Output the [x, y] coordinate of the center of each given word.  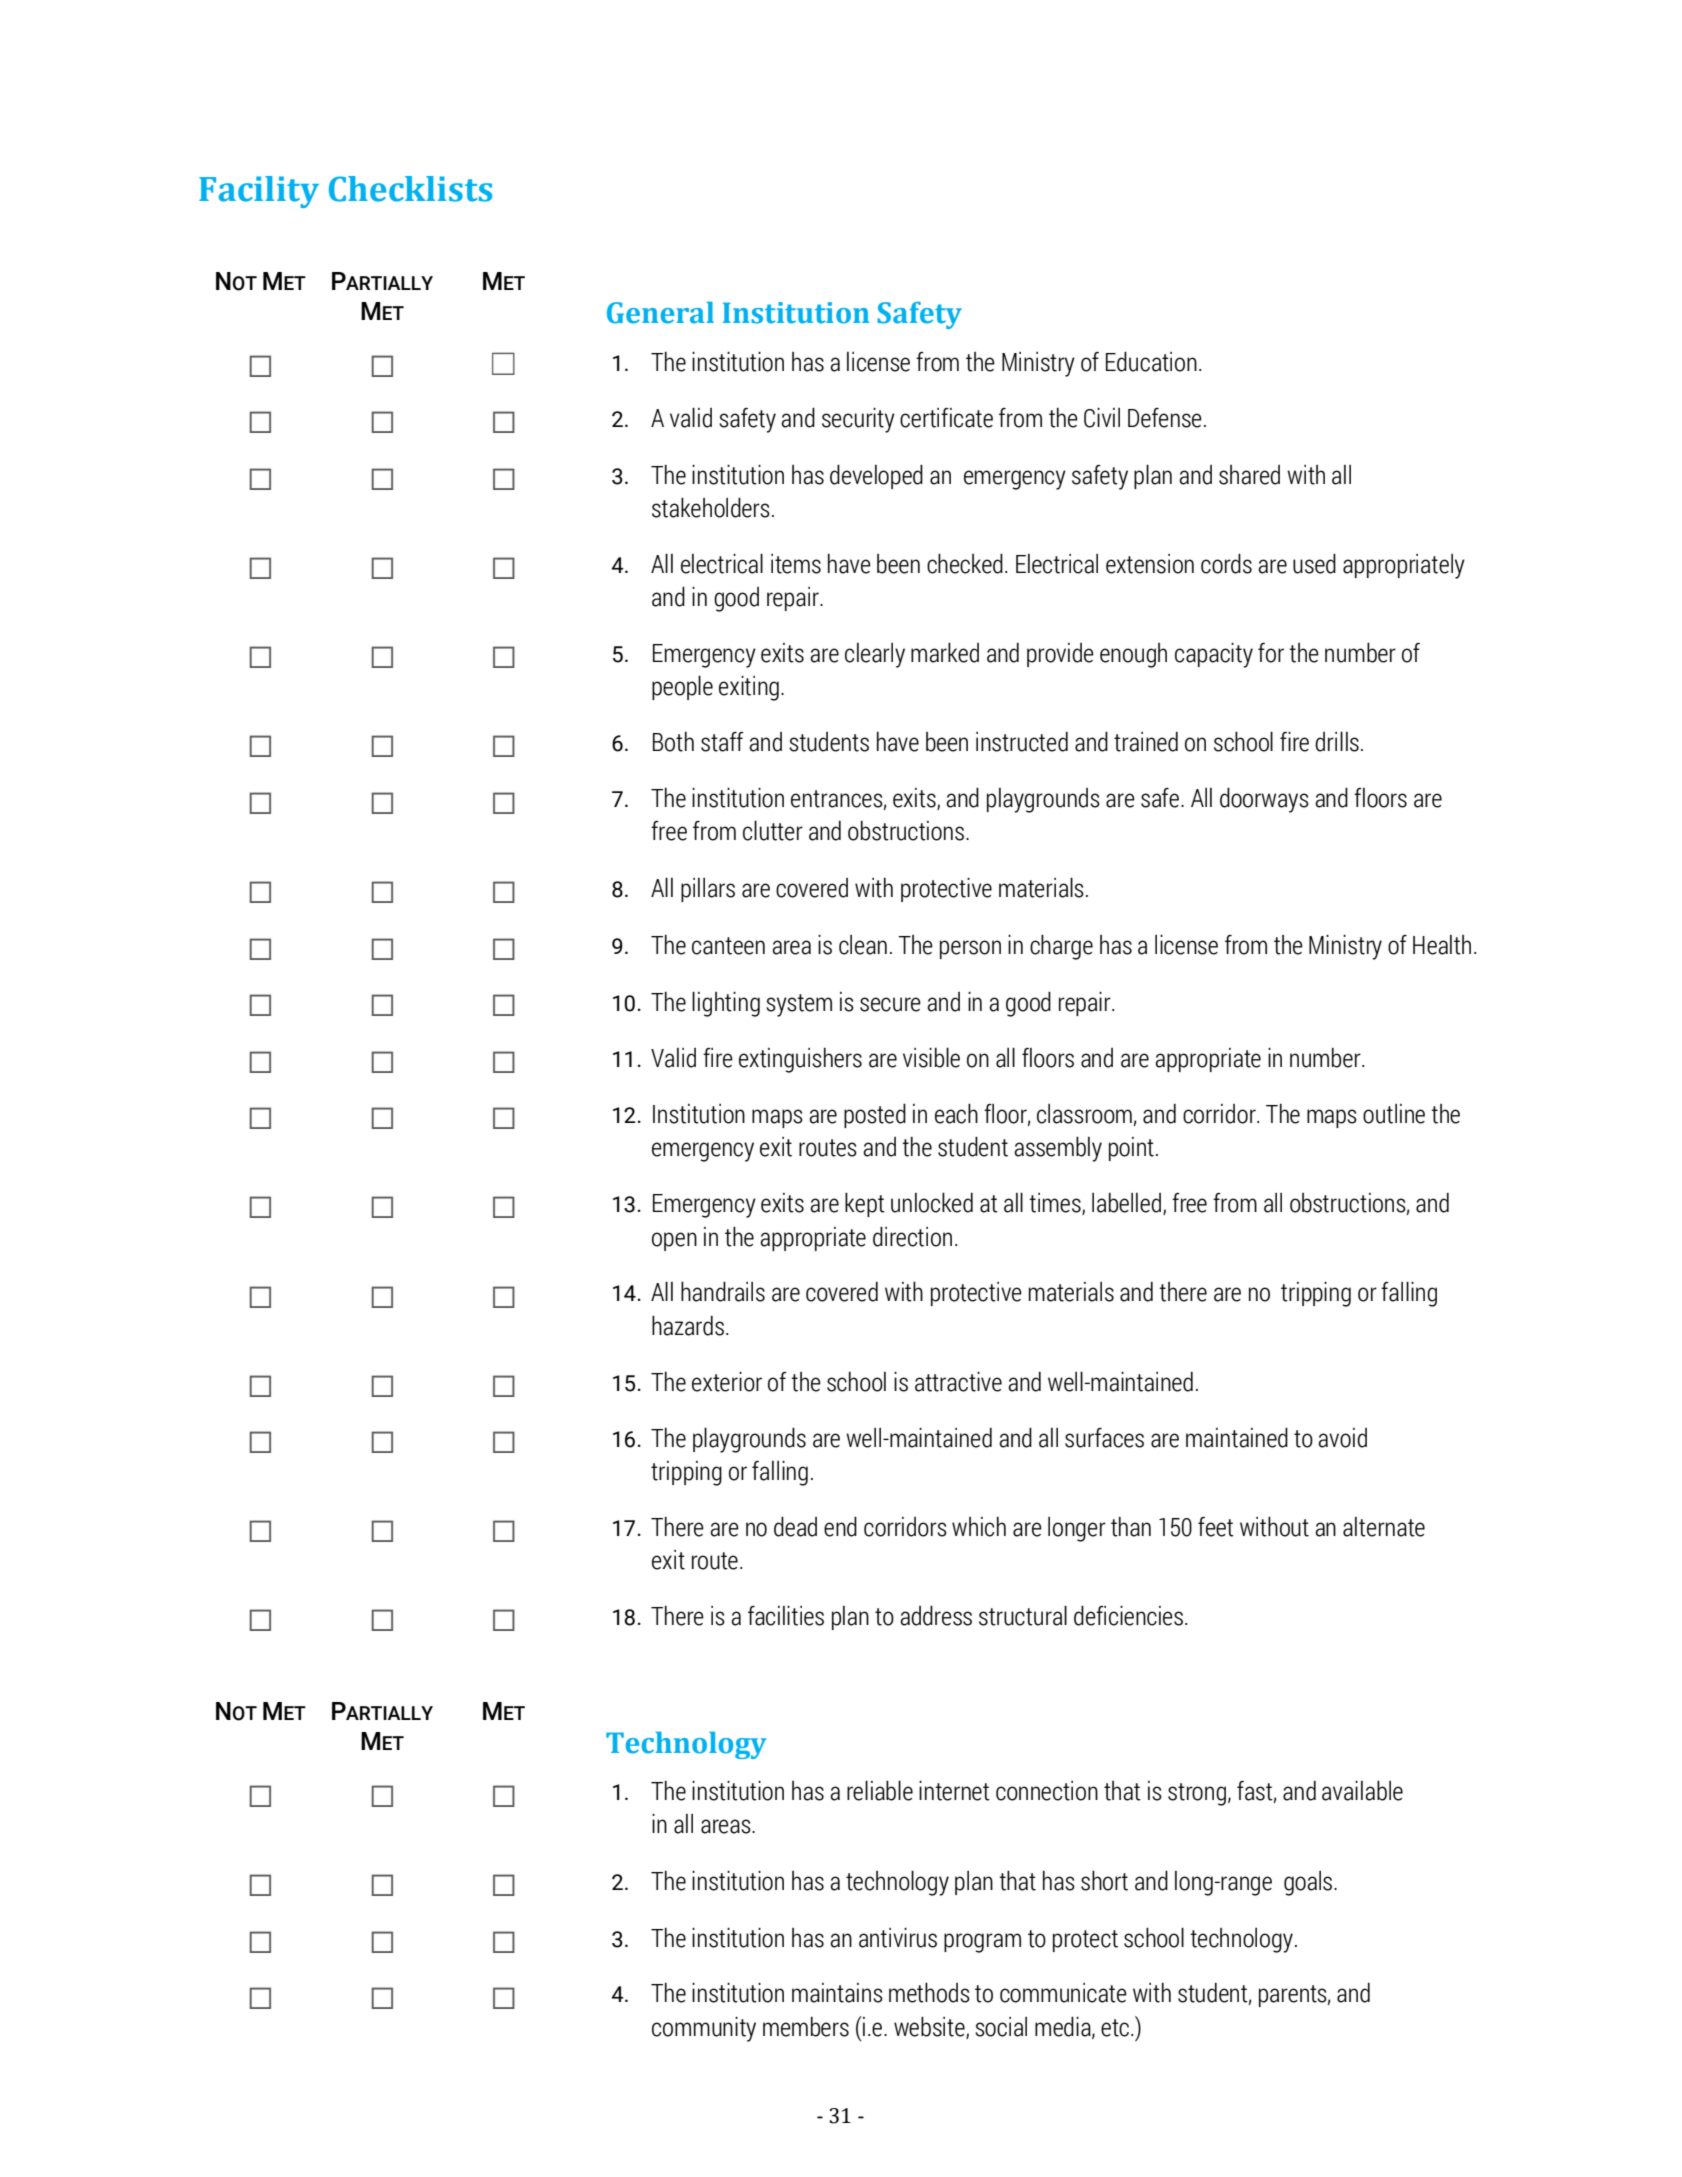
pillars [708, 890]
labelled [1128, 1204]
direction [912, 1236]
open [674, 1241]
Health [1442, 945]
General [660, 313]
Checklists [410, 189]
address [936, 1615]
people [682, 687]
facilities [786, 1616]
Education [1151, 361]
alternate [1384, 1527]
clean [863, 945]
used [1314, 563]
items [796, 564]
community [704, 2029]
